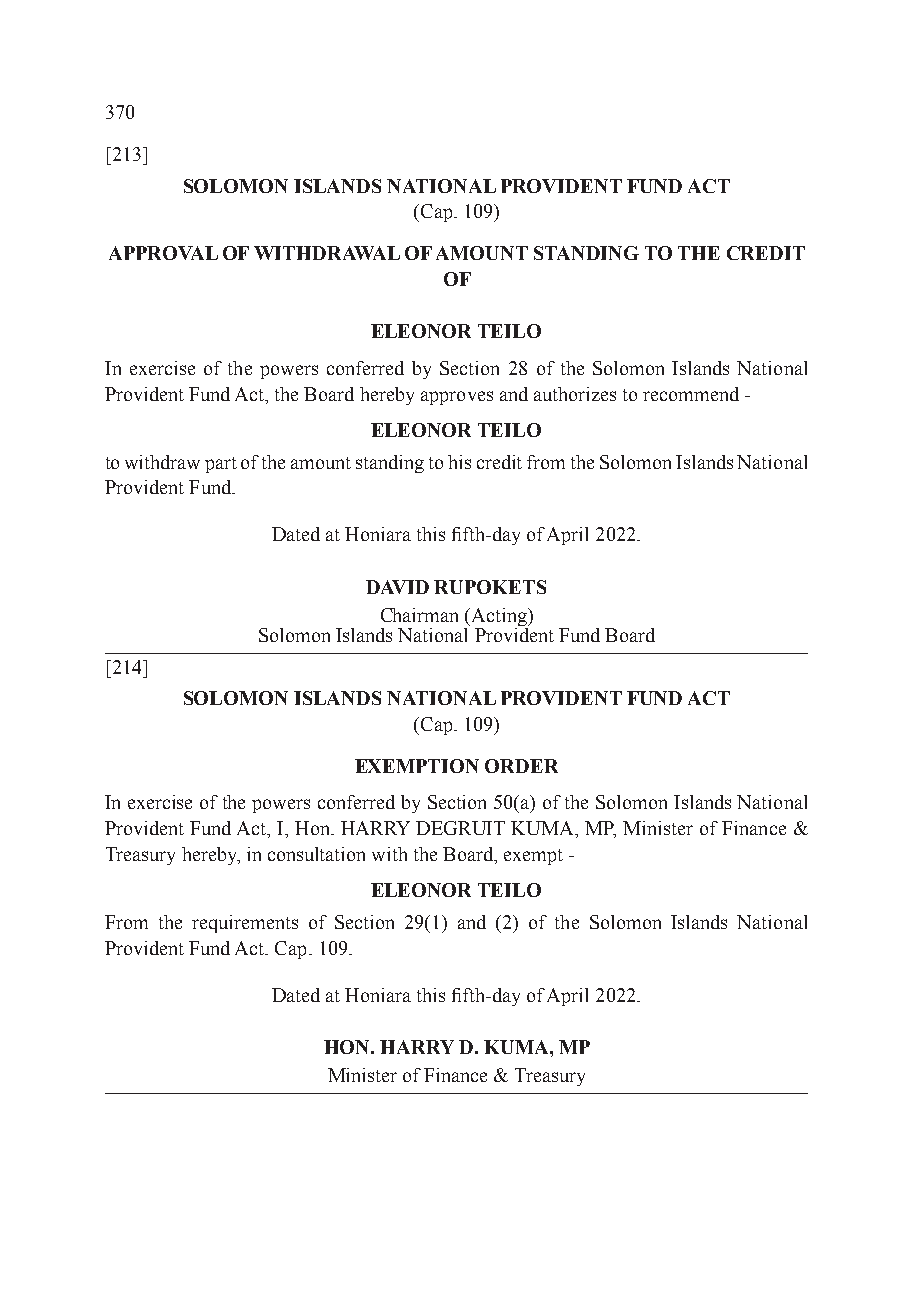  I want to click on DAVID, so click(397, 587).
